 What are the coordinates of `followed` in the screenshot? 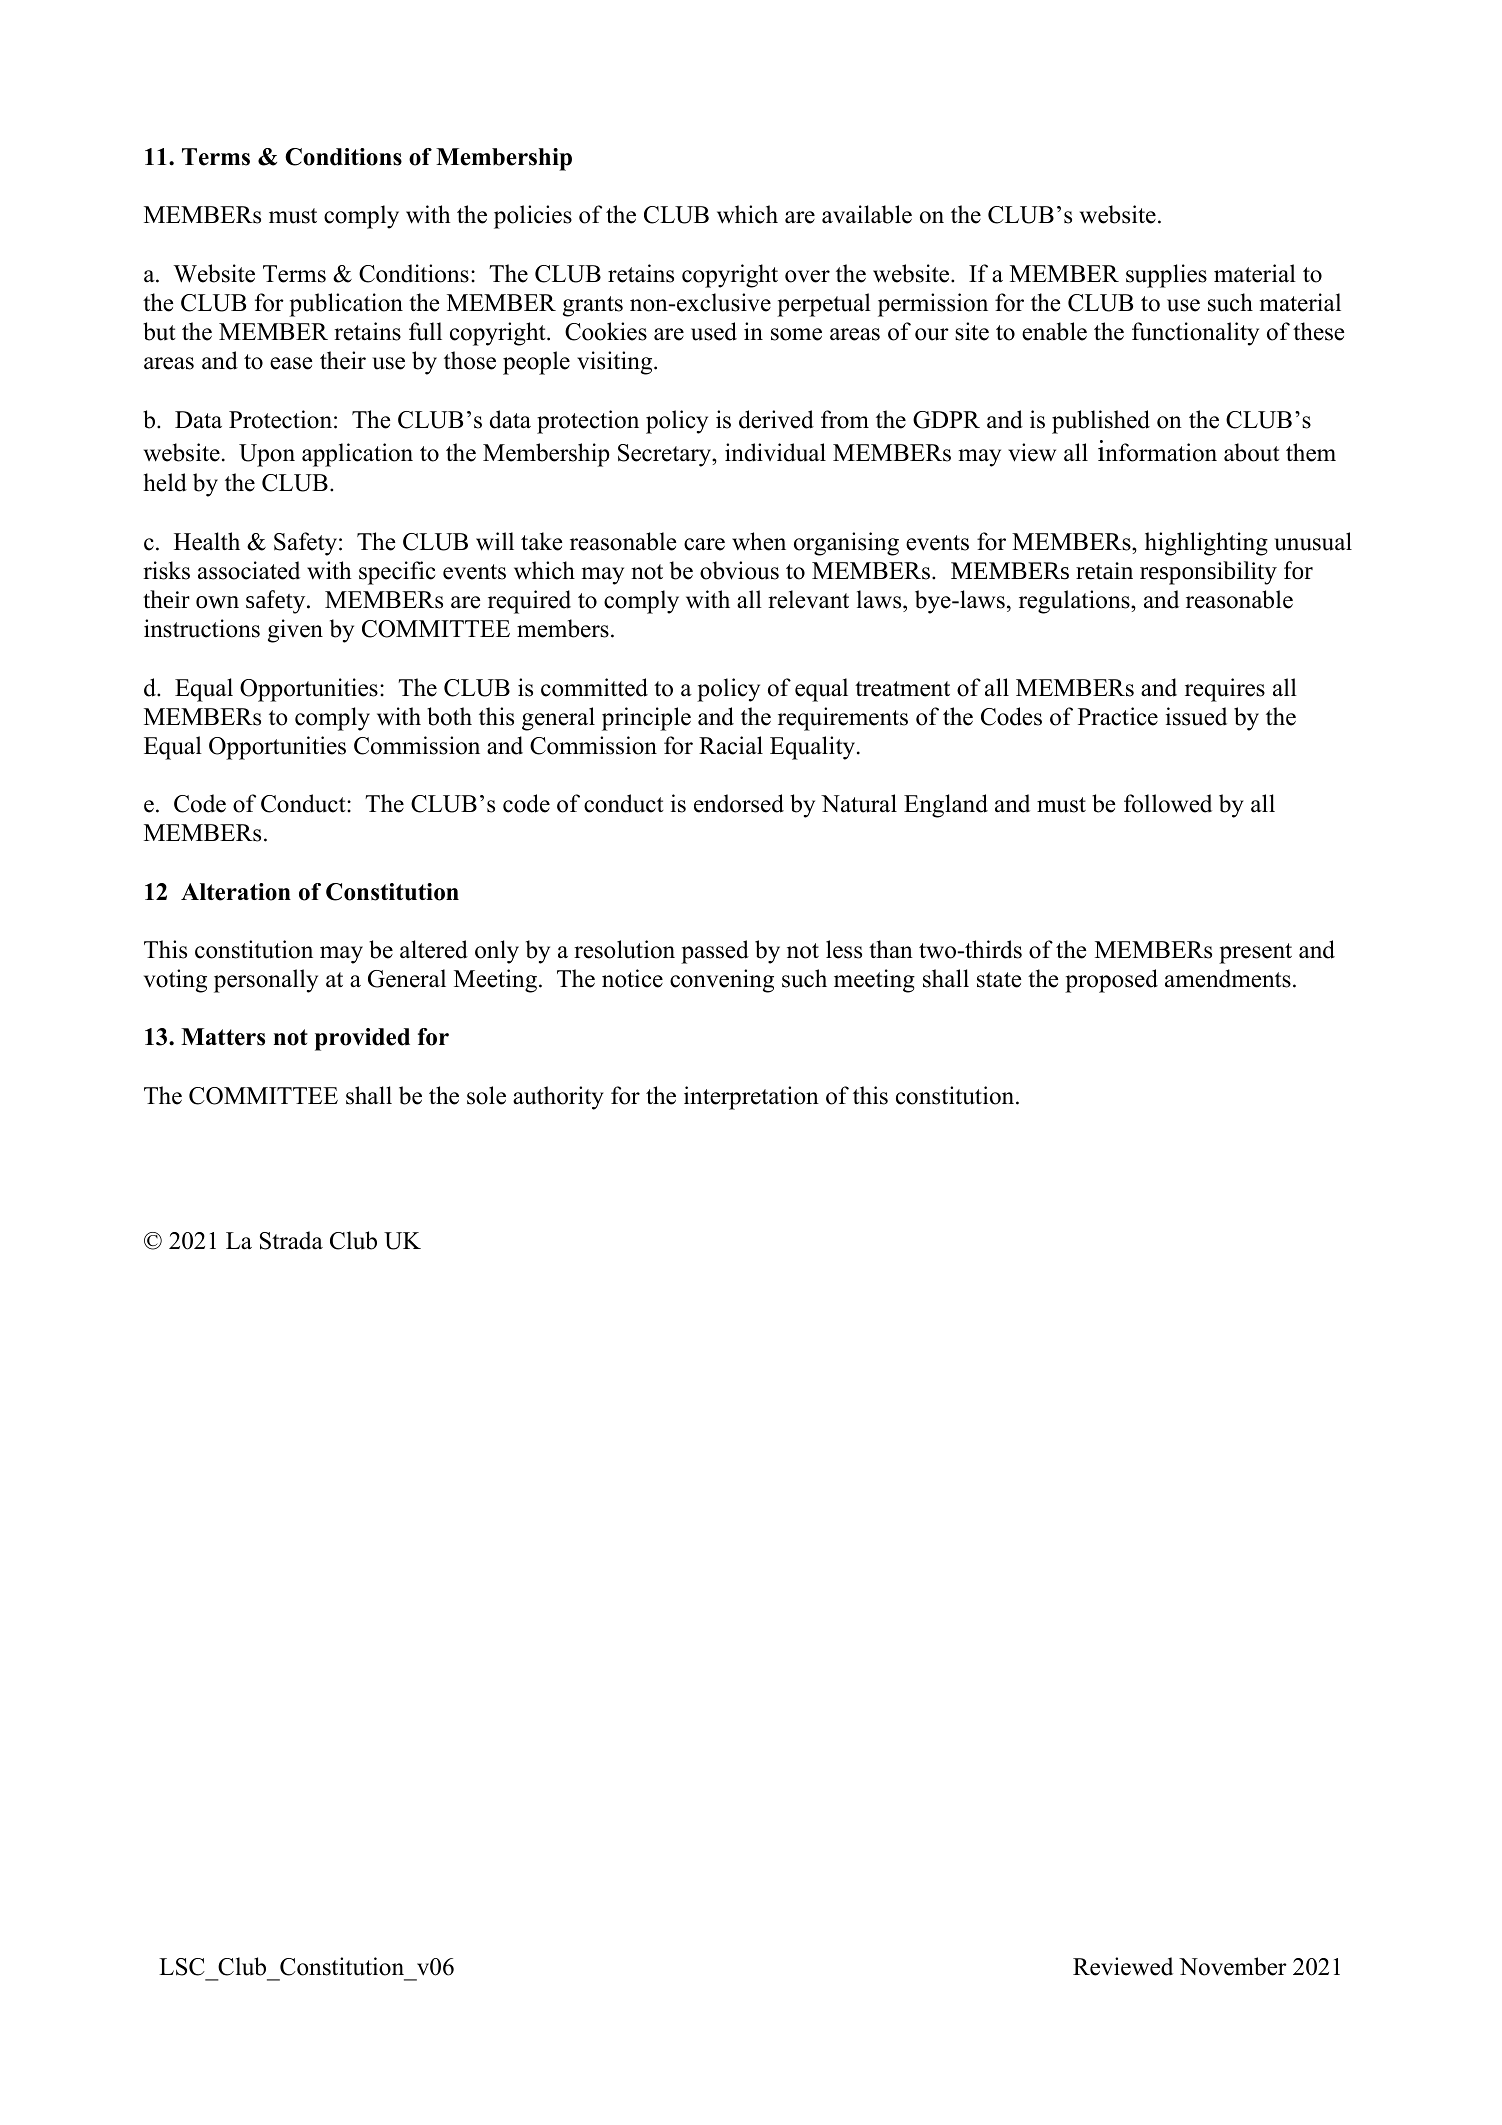 It's located at (1168, 803).
